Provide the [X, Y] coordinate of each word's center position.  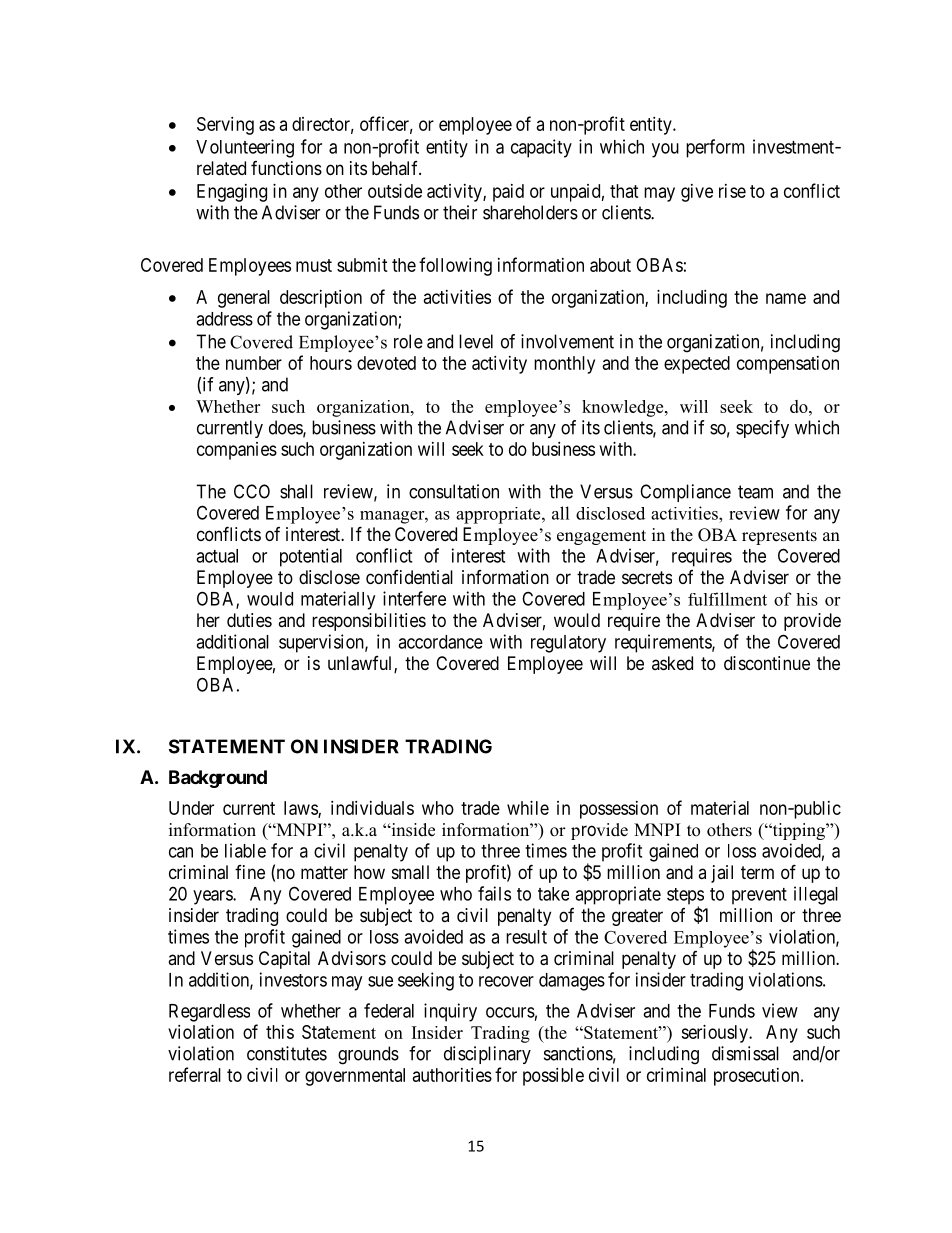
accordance [440, 642]
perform [715, 148]
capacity [541, 148]
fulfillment [727, 599]
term [757, 872]
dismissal [745, 1053]
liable [245, 850]
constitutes [287, 1053]
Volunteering [245, 148]
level [476, 341]
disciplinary [487, 1055]
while [528, 808]
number [254, 363]
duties [249, 620]
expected [697, 365]
